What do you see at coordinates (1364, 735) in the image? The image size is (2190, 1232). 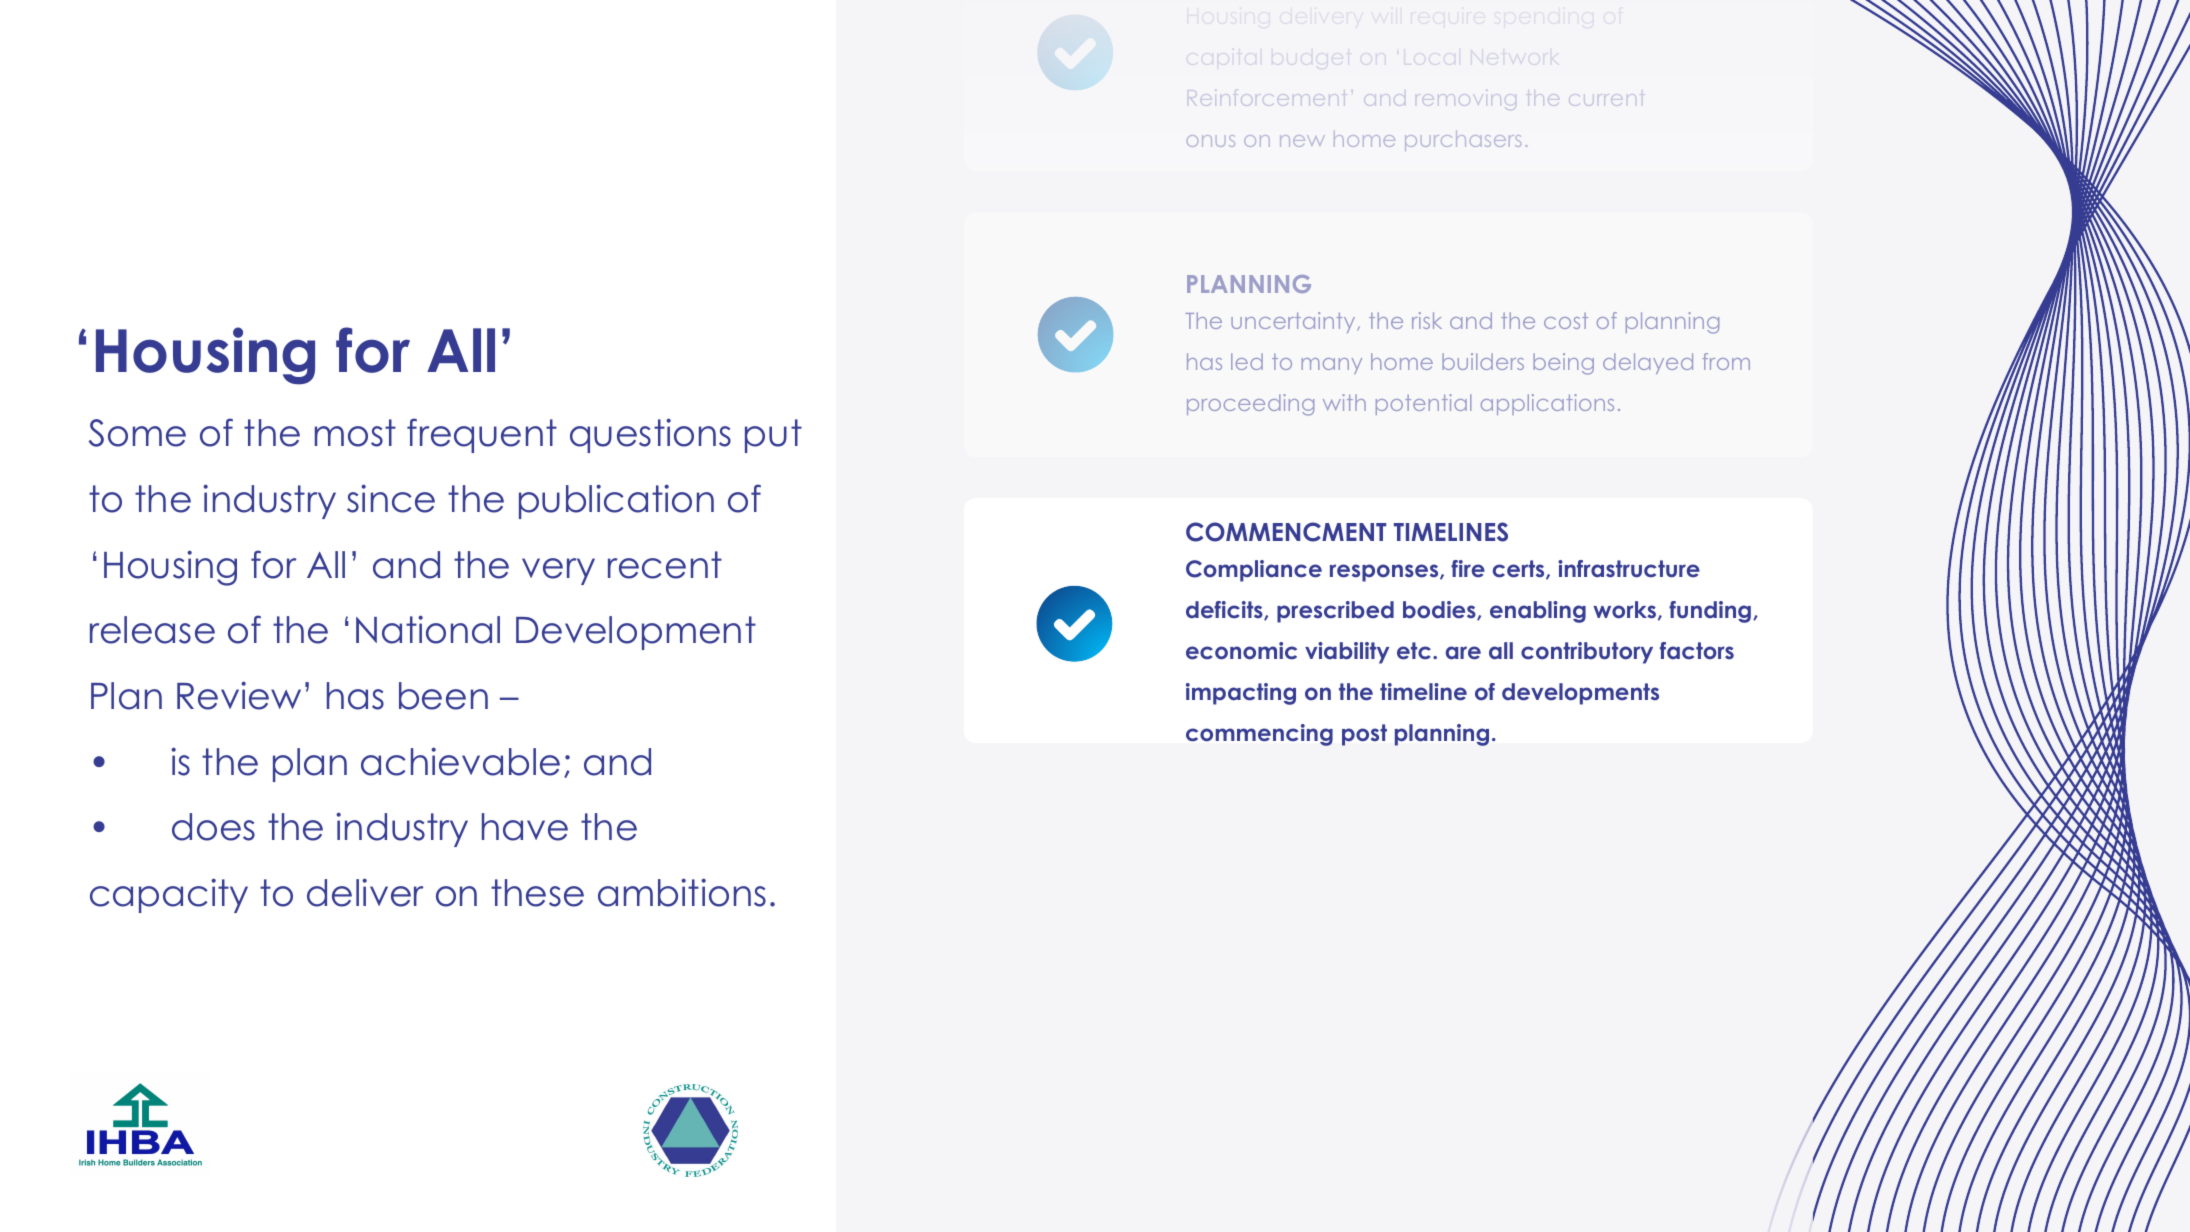 I see `post` at bounding box center [1364, 735].
